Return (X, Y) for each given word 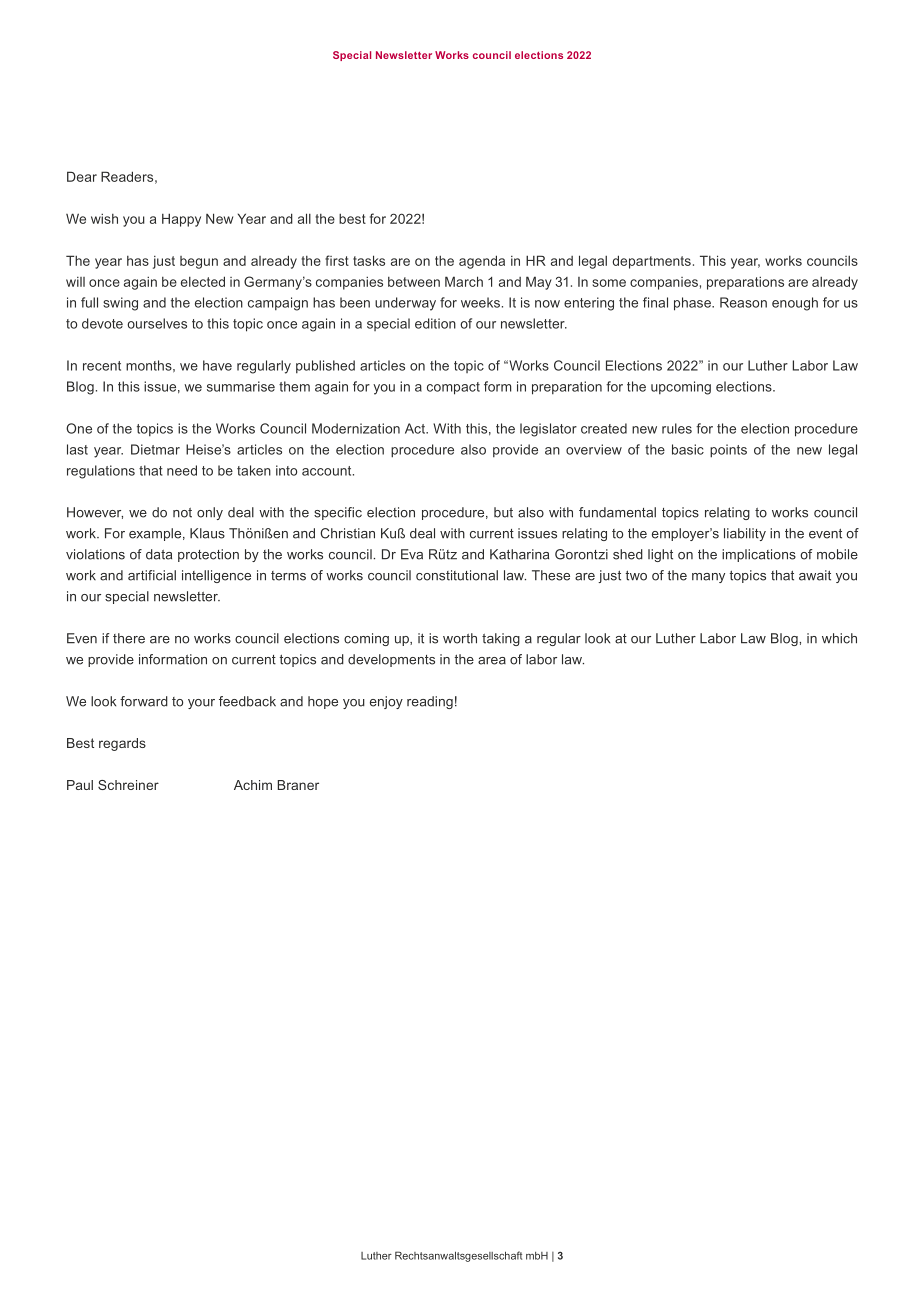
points (728, 451)
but (503, 512)
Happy (181, 220)
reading (430, 702)
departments (652, 262)
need (182, 470)
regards (122, 744)
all (304, 218)
